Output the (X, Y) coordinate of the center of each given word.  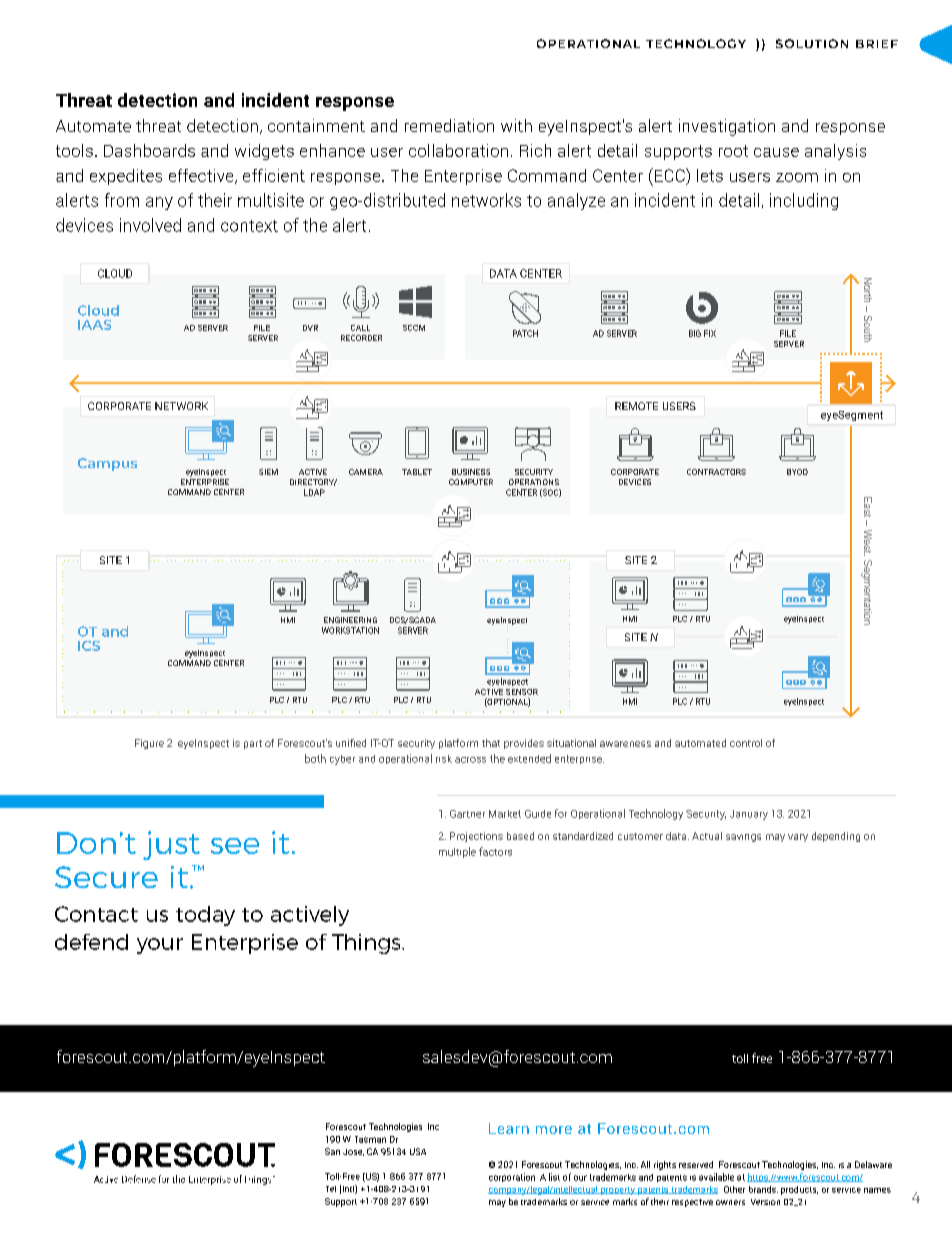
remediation (449, 125)
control (746, 743)
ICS (89, 646)
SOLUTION (812, 43)
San (332, 1151)
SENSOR (522, 692)
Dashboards (149, 150)
